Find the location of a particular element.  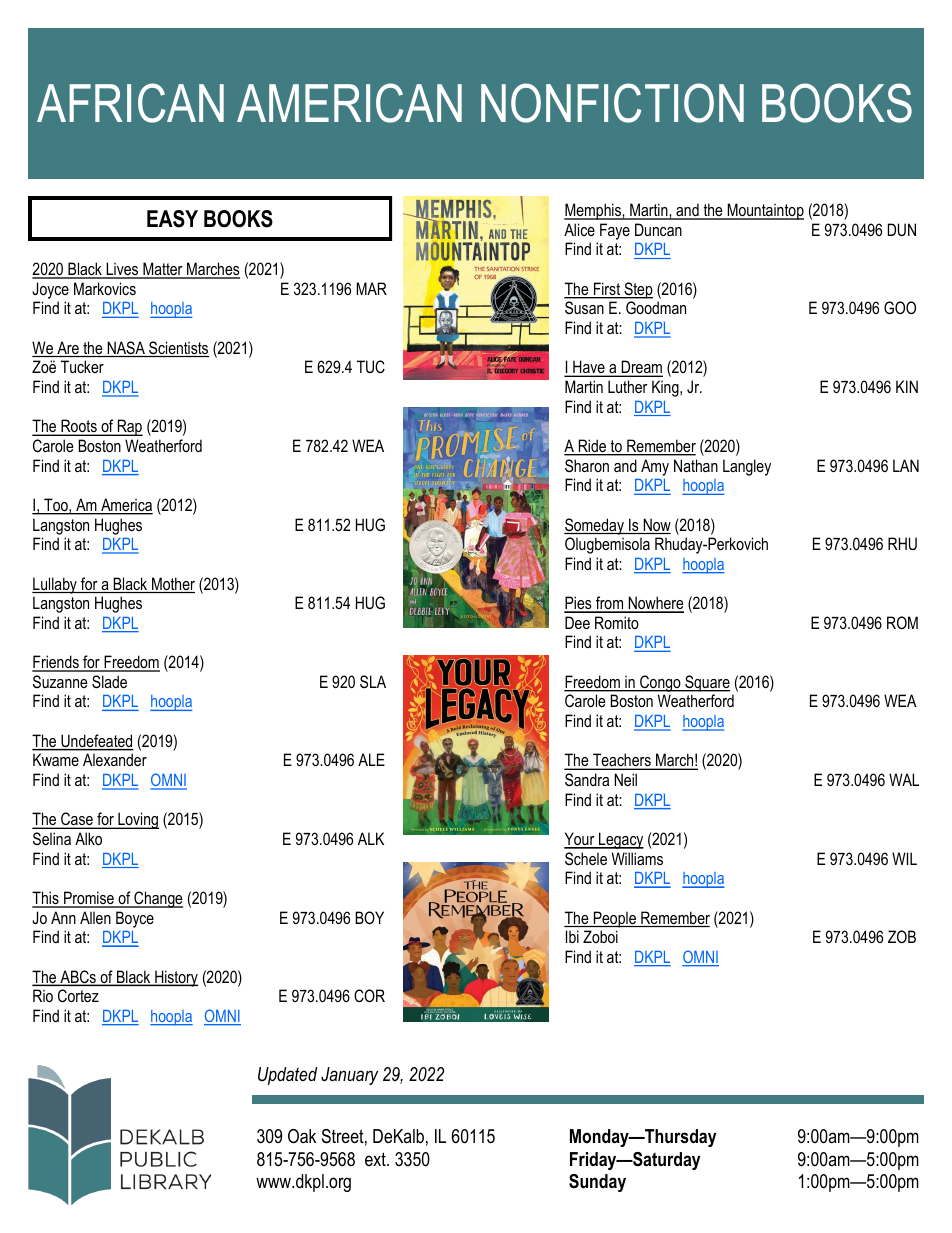

Sunday is located at coordinates (597, 1183).
